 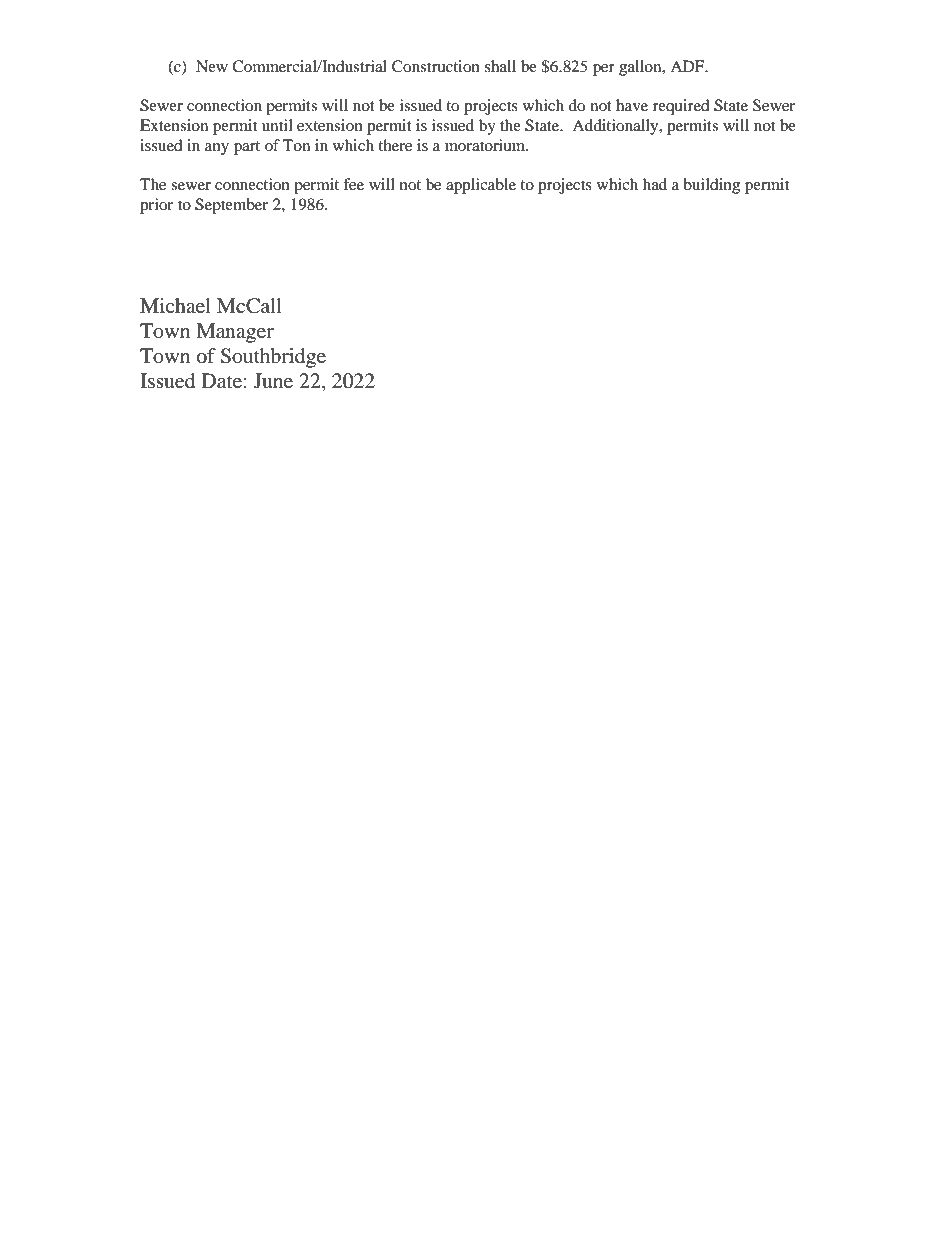 I want to click on New, so click(x=212, y=66).
